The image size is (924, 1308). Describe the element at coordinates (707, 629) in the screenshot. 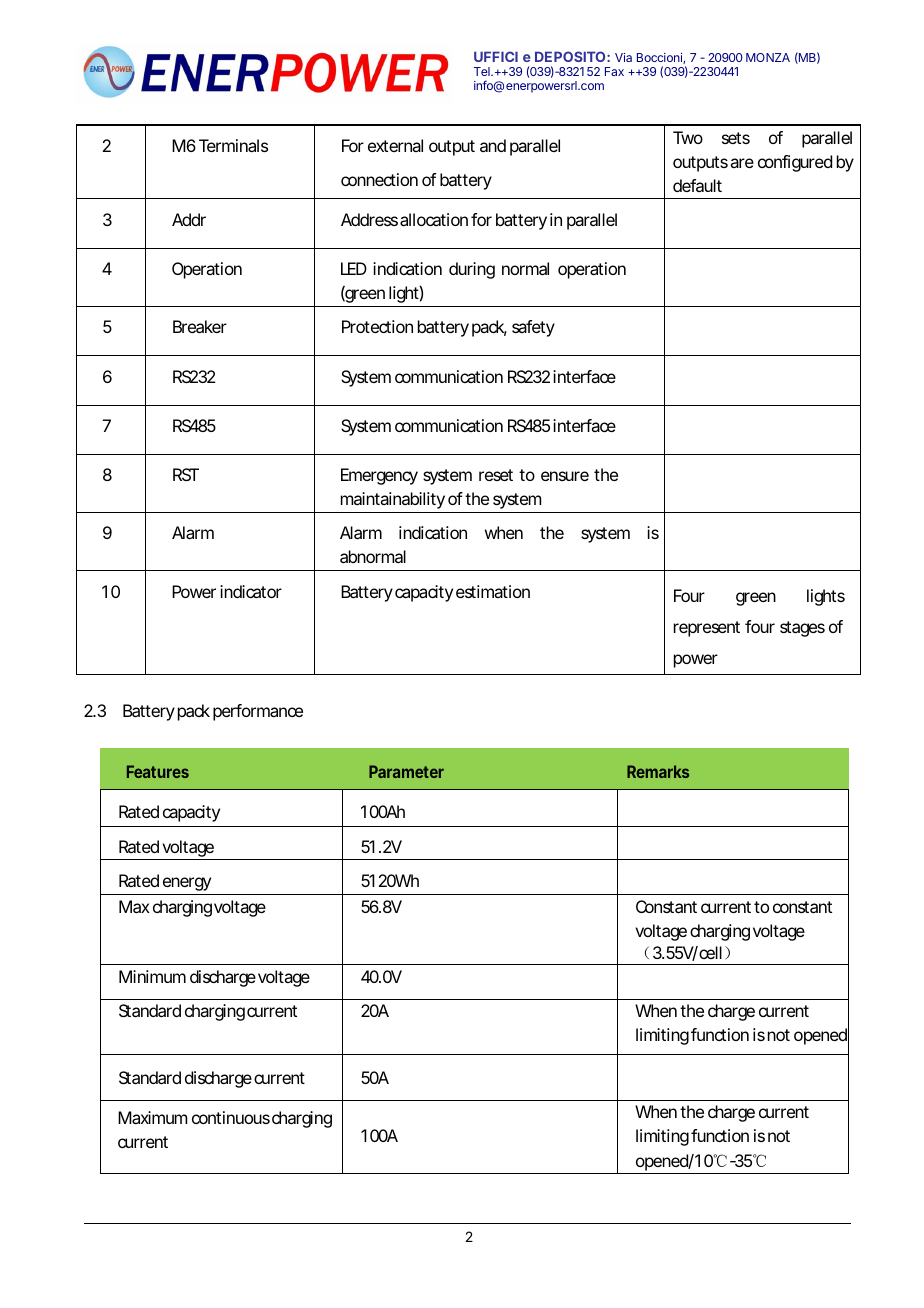

I see `represent` at that location.
